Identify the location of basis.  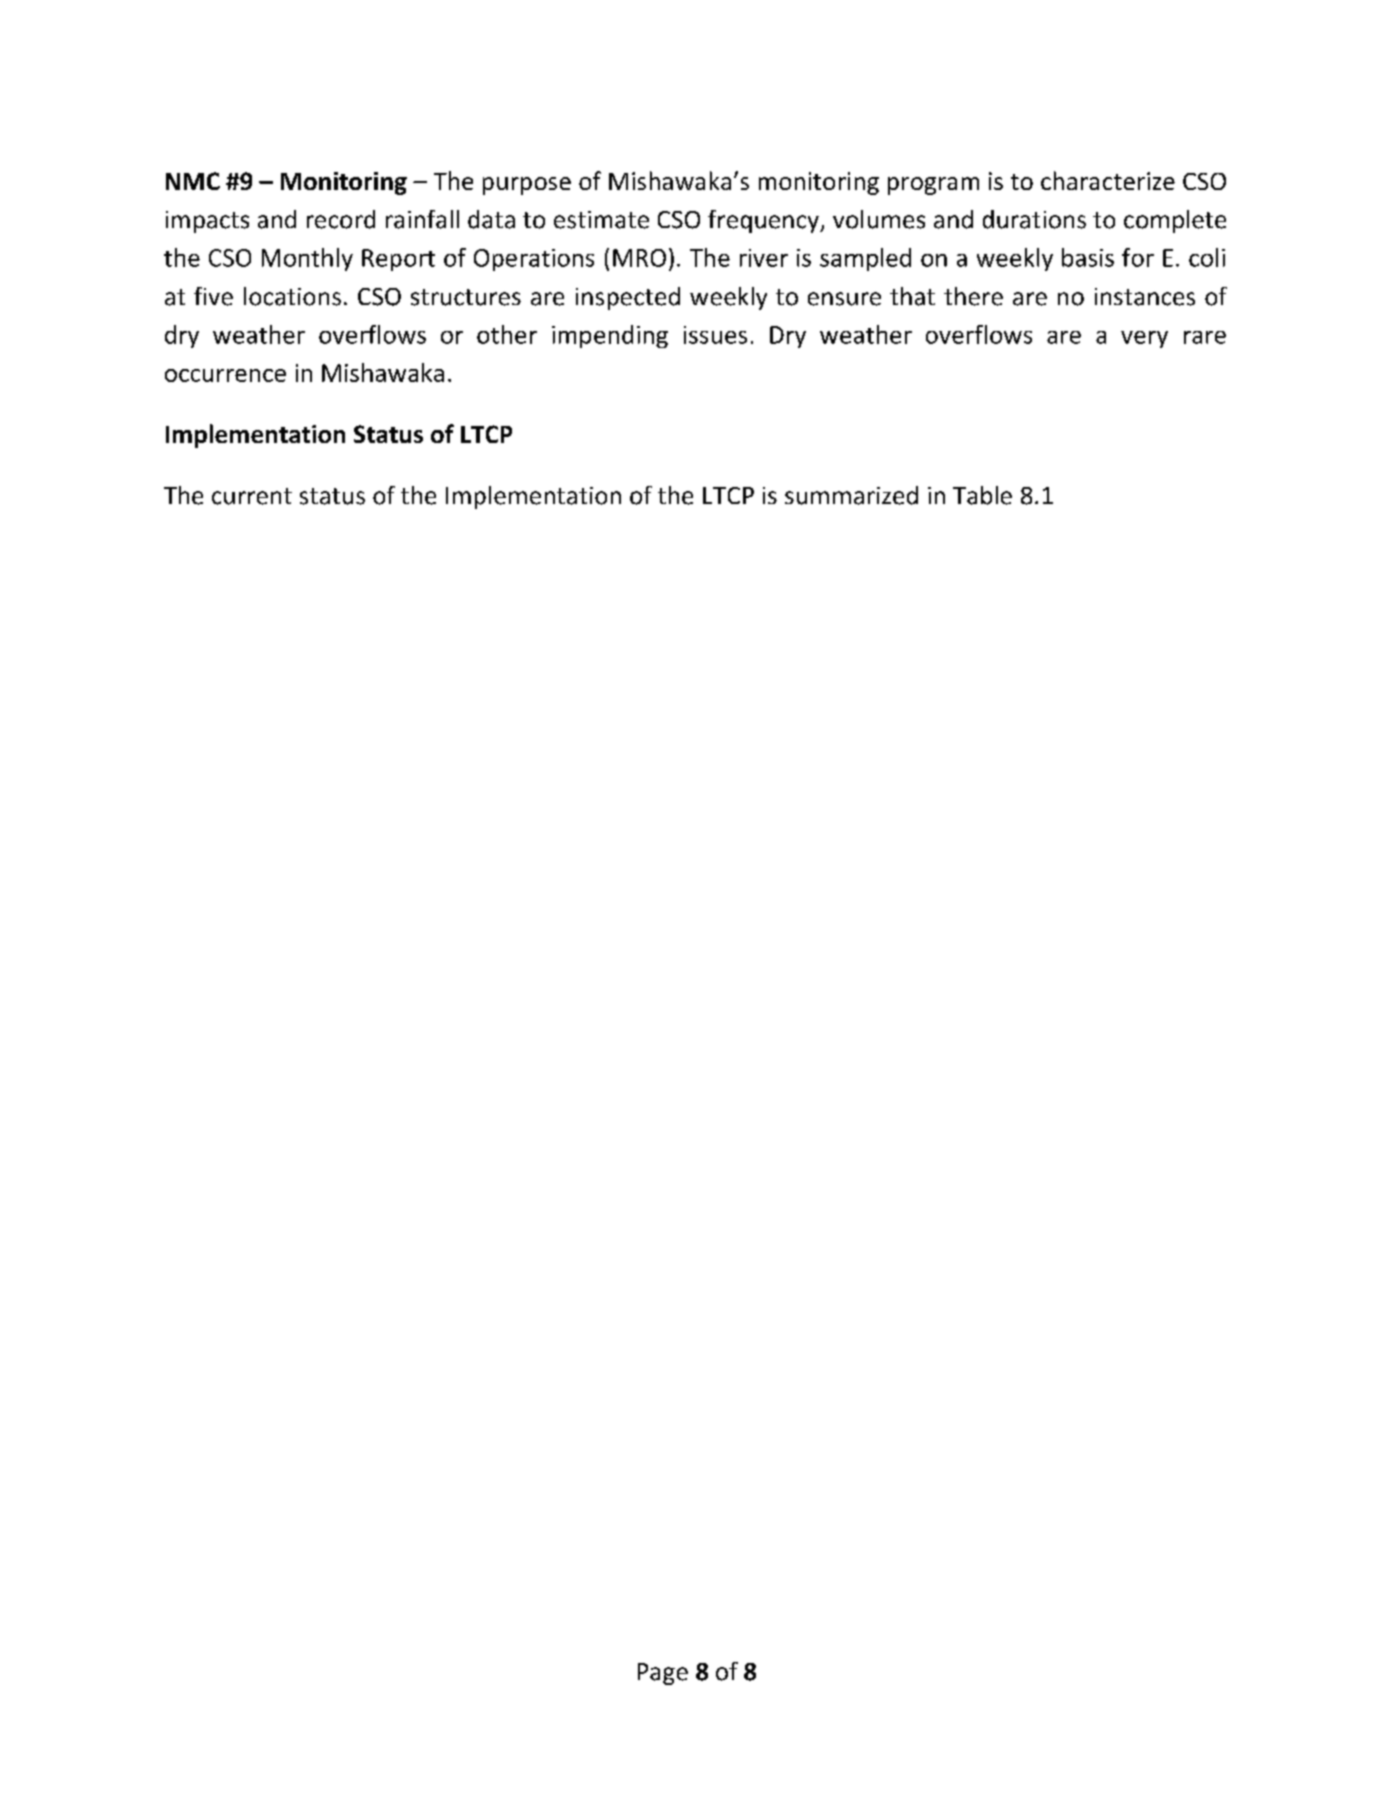
(1088, 257).
